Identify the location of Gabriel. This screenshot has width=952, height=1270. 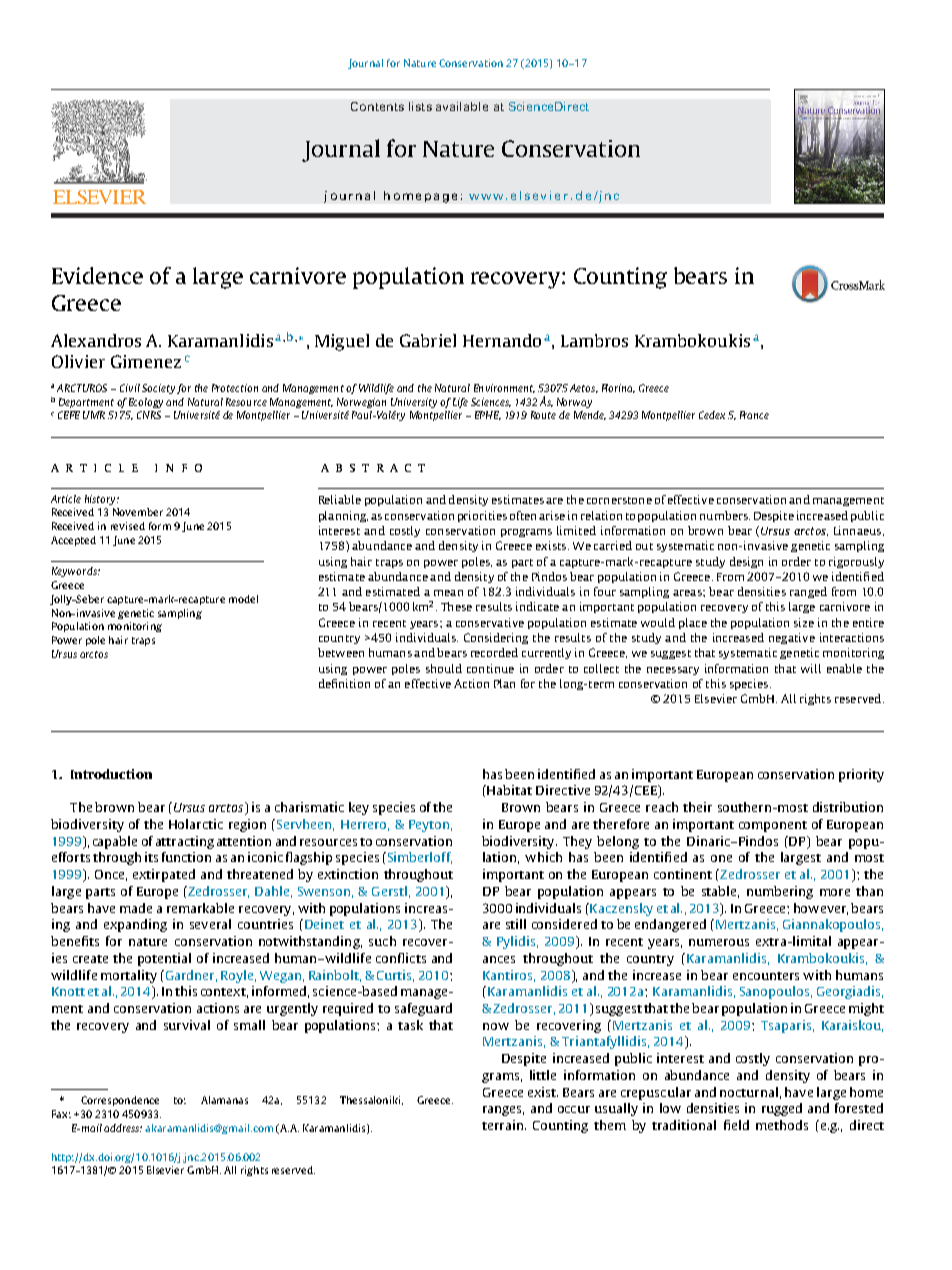
(428, 340).
